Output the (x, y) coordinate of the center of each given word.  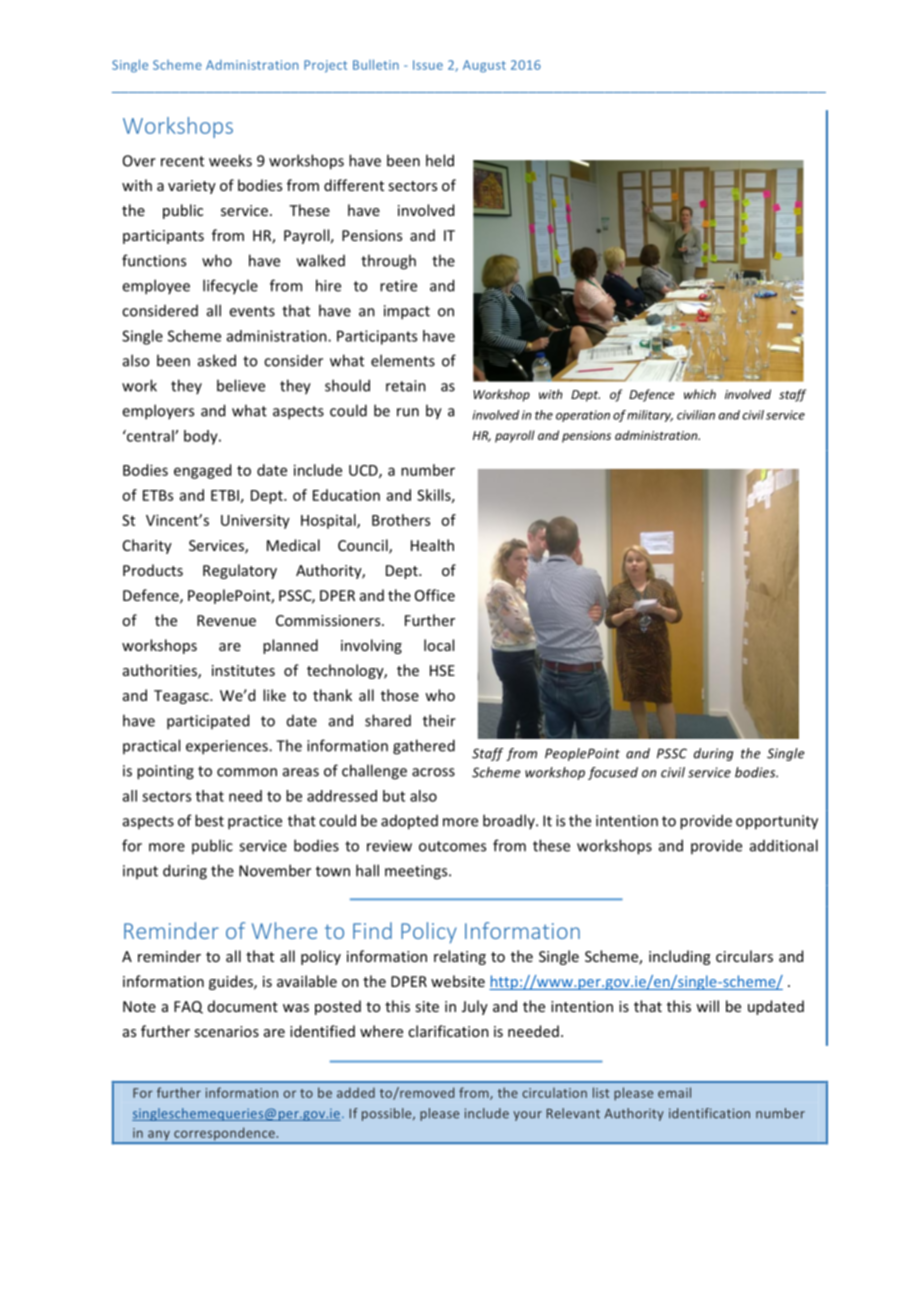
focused (613, 773)
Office (435, 595)
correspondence (224, 1135)
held (440, 160)
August (484, 66)
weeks (230, 160)
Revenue (226, 620)
